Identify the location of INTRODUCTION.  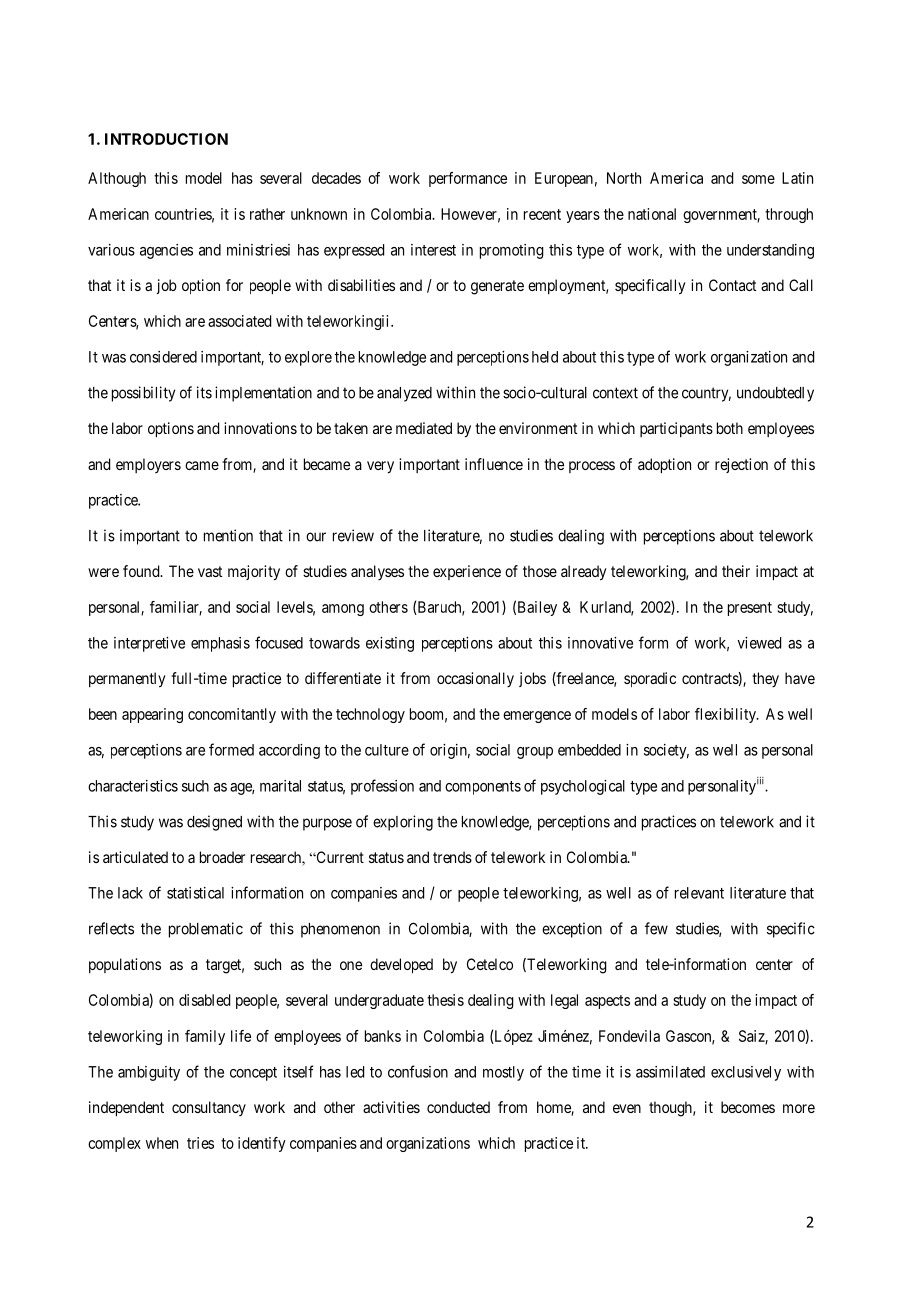
(166, 139).
